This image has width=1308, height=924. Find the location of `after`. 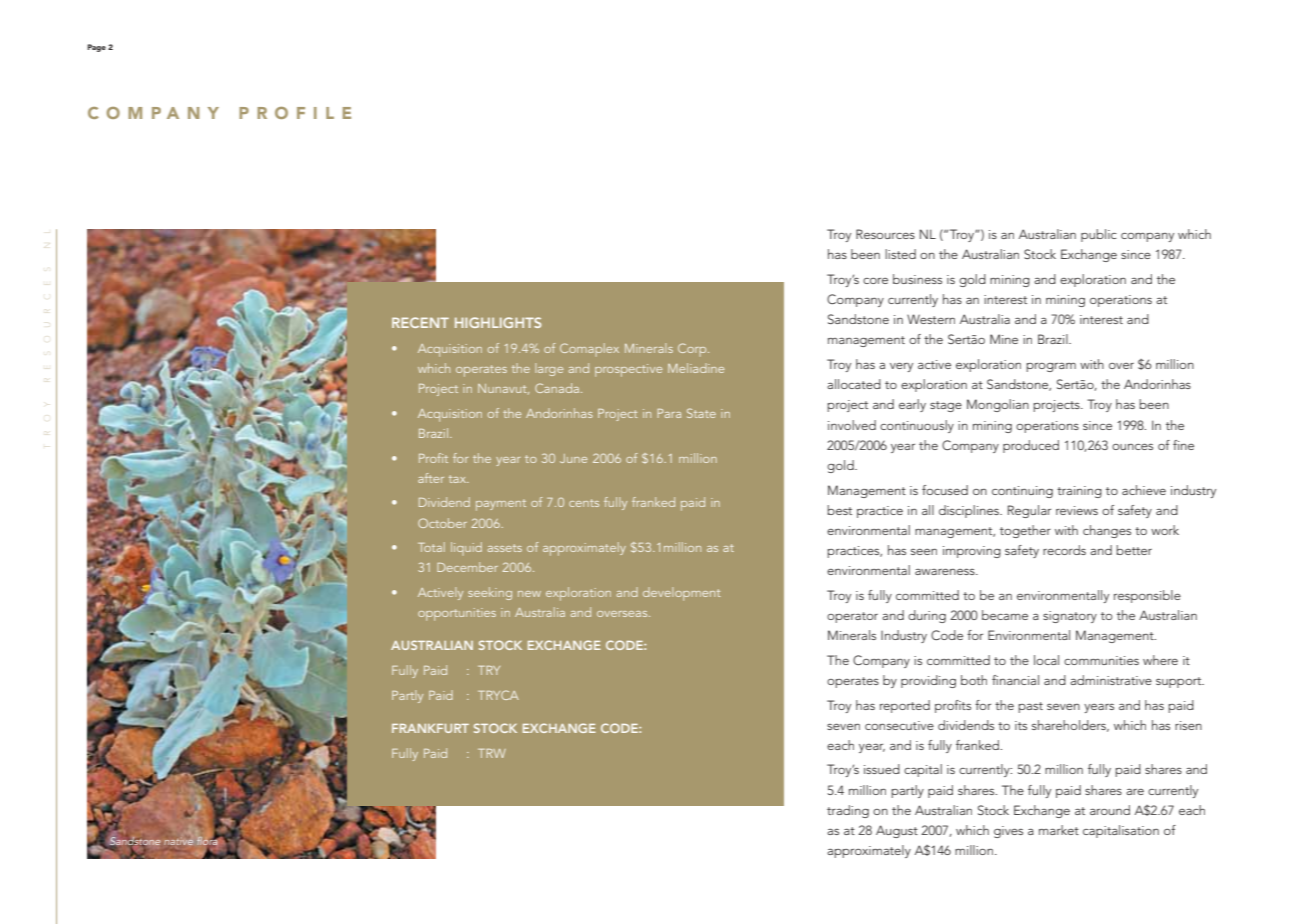

after is located at coordinates (431, 478).
